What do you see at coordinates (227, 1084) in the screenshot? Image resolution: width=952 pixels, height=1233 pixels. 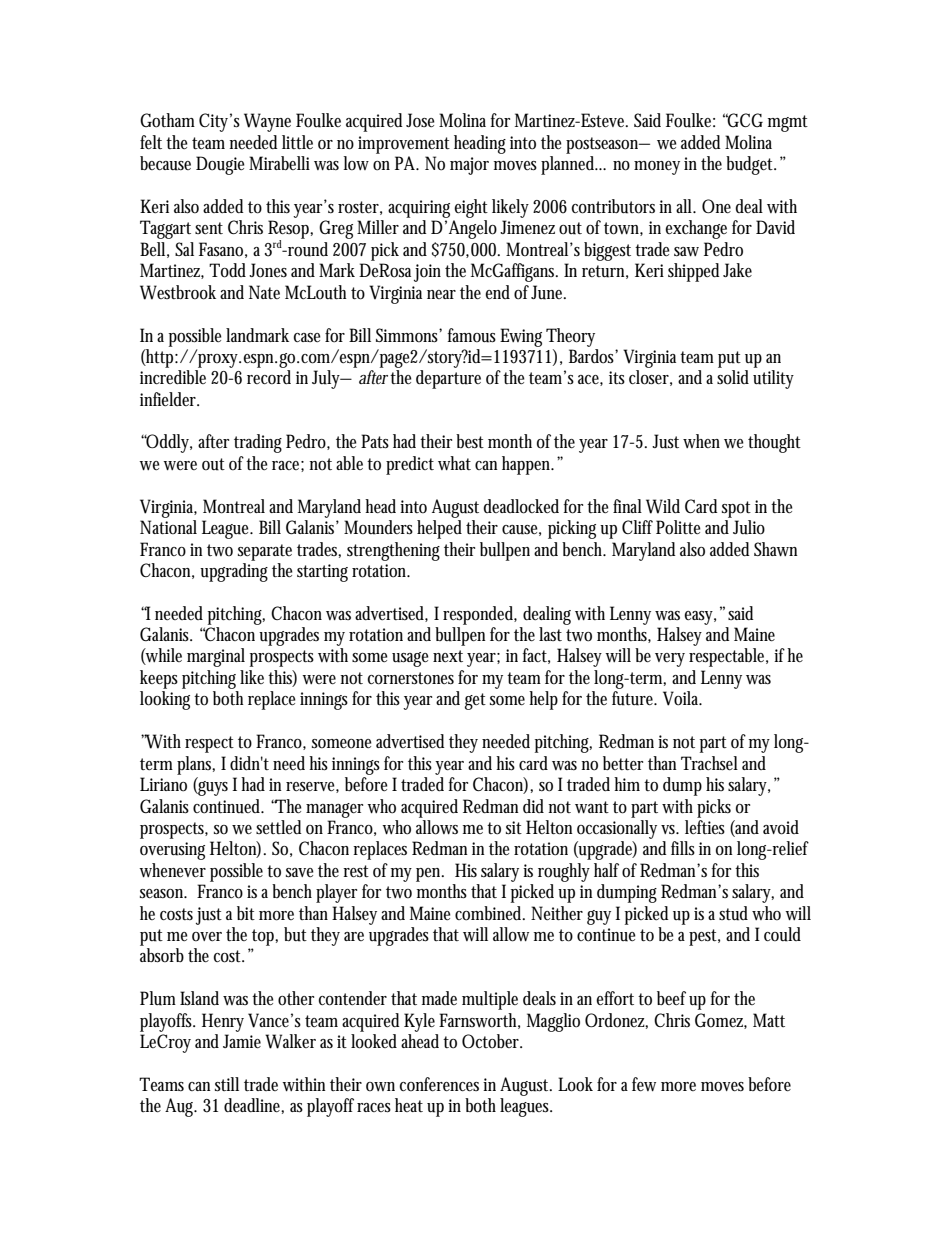 I see `still` at bounding box center [227, 1084].
